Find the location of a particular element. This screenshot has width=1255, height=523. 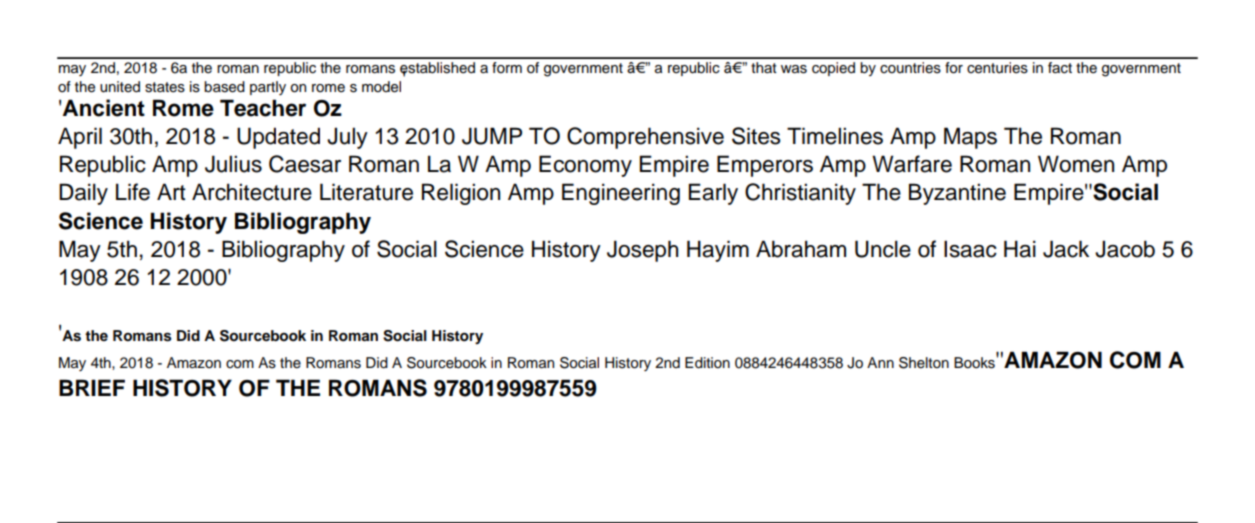

Joseph is located at coordinates (642, 251).
